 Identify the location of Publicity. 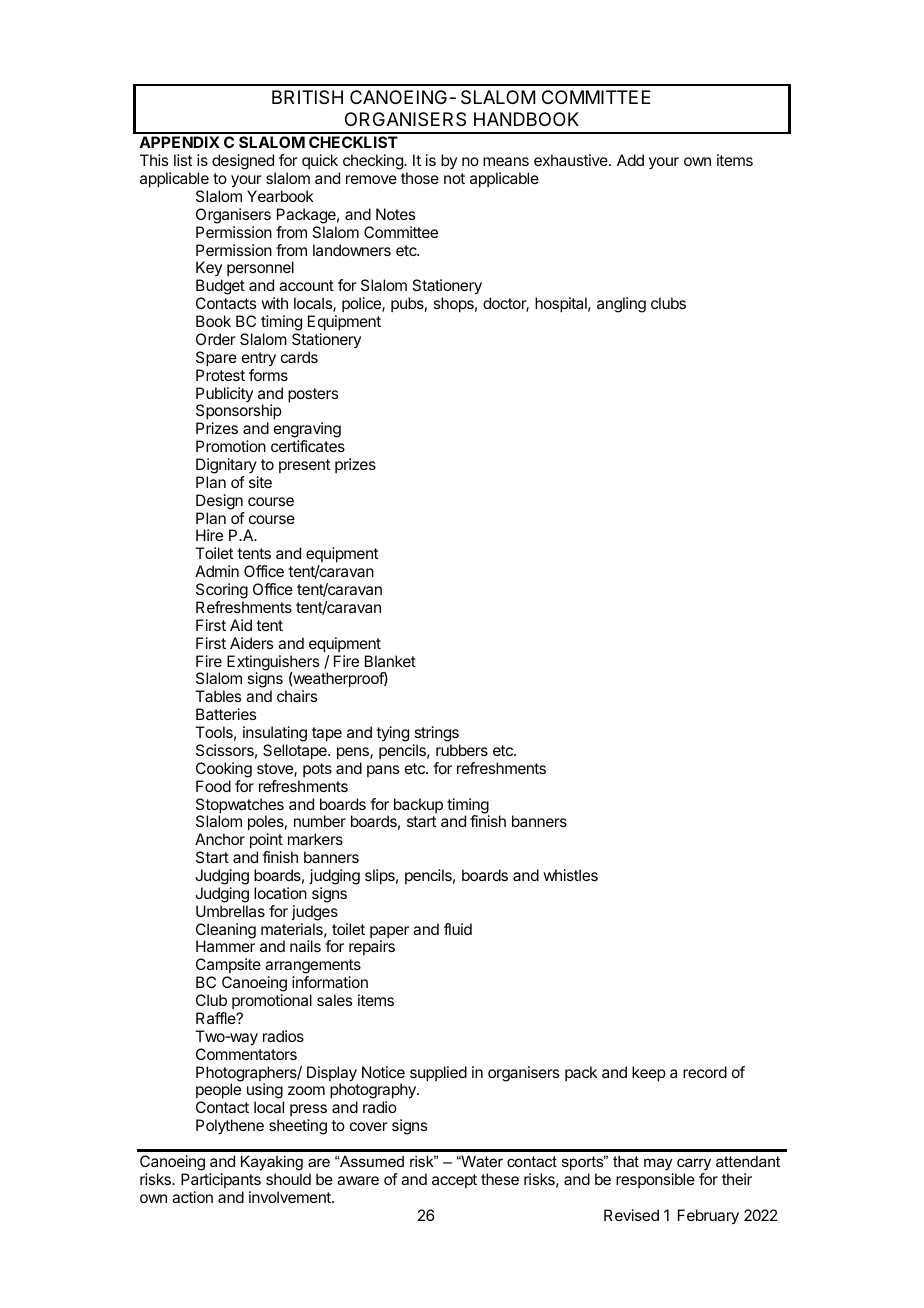
(224, 396).
